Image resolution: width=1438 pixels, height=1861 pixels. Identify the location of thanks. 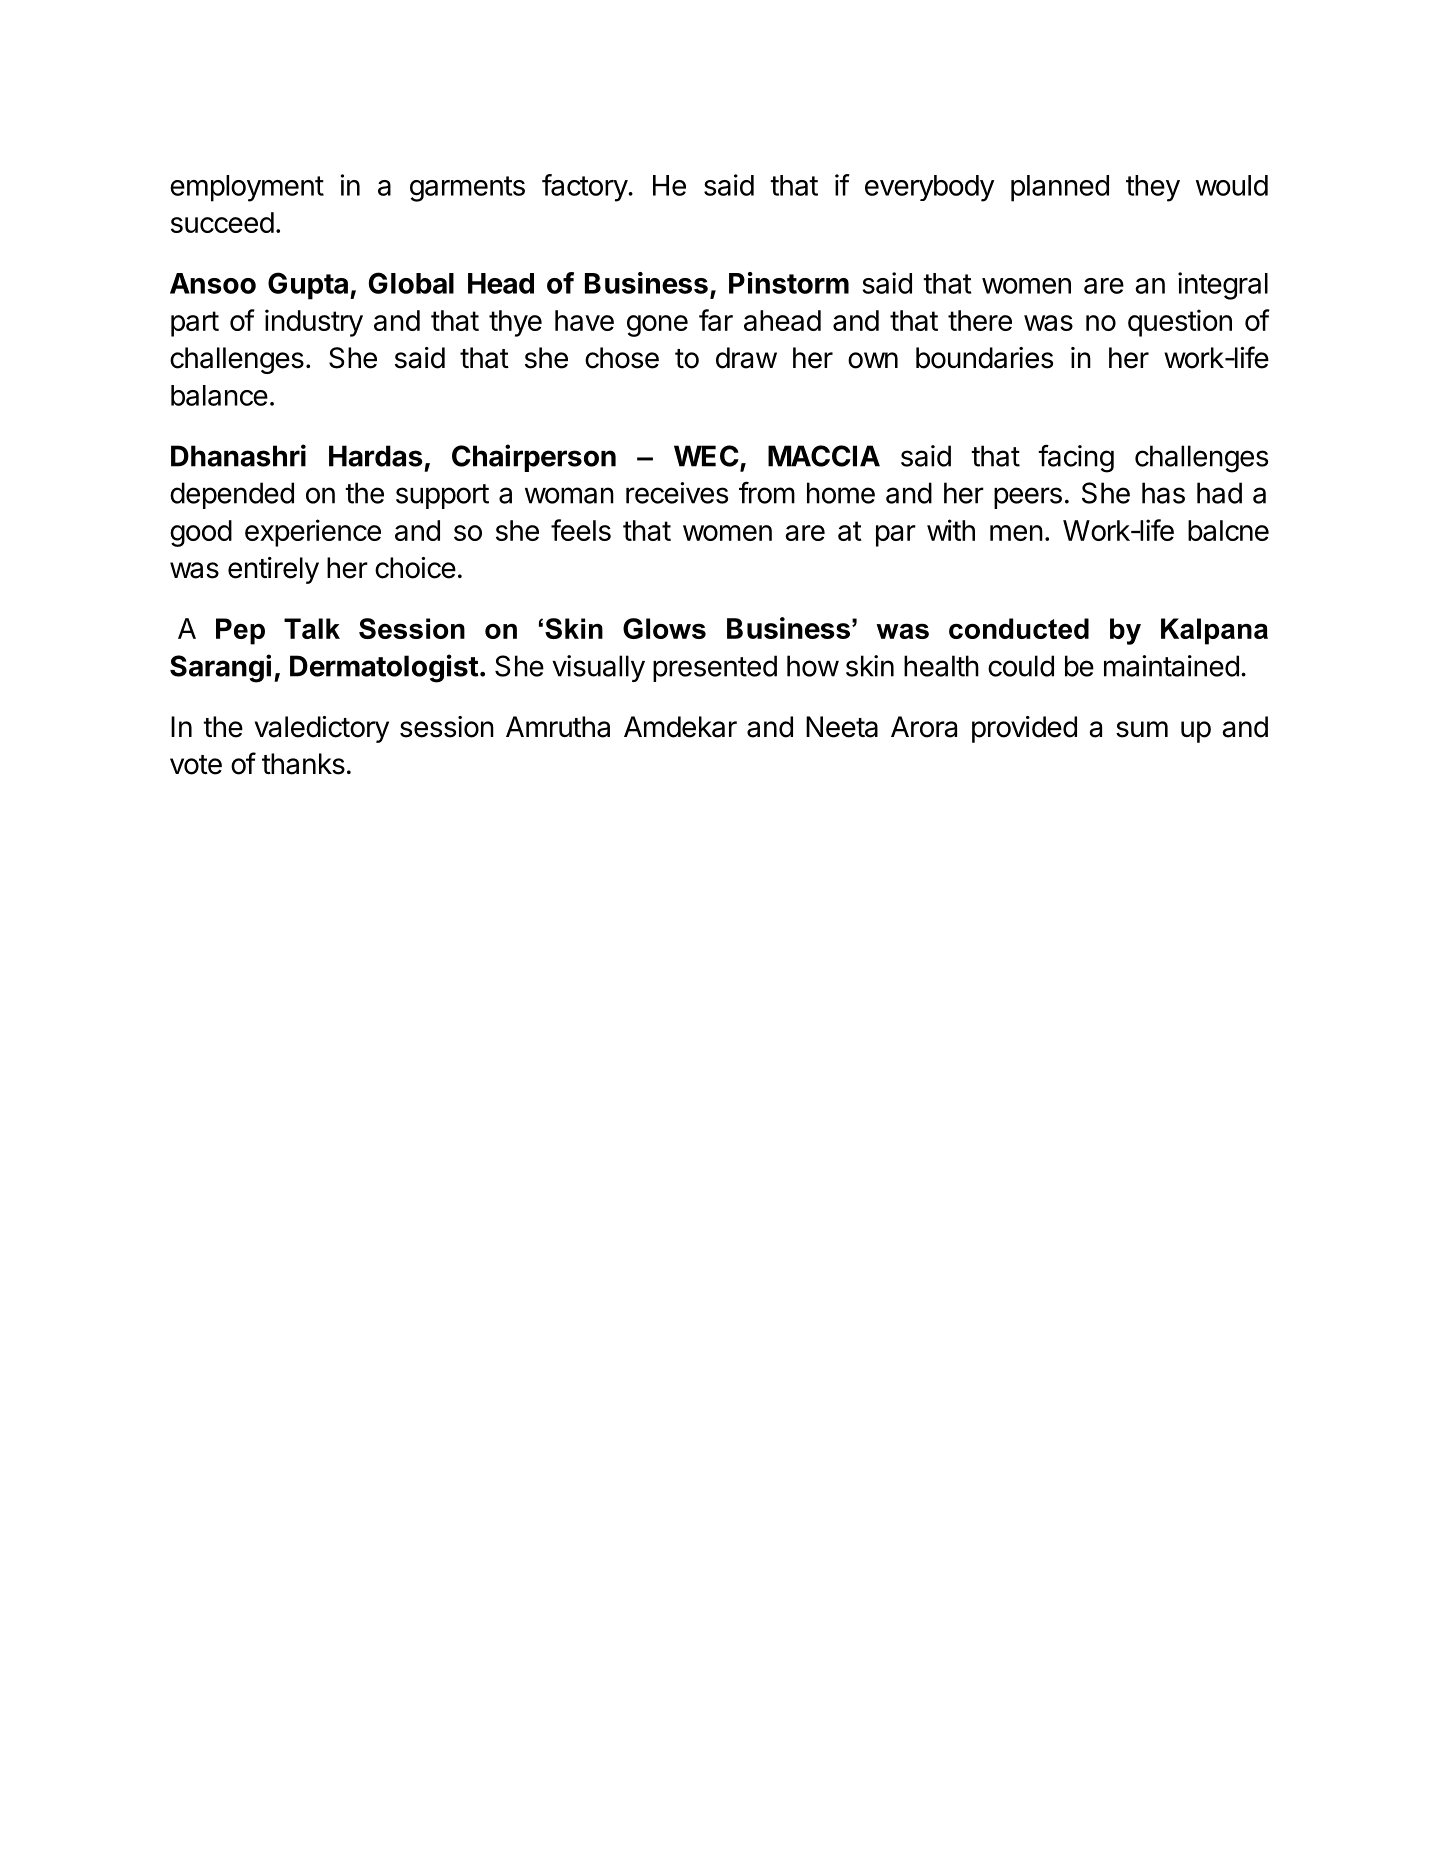
(303, 764).
